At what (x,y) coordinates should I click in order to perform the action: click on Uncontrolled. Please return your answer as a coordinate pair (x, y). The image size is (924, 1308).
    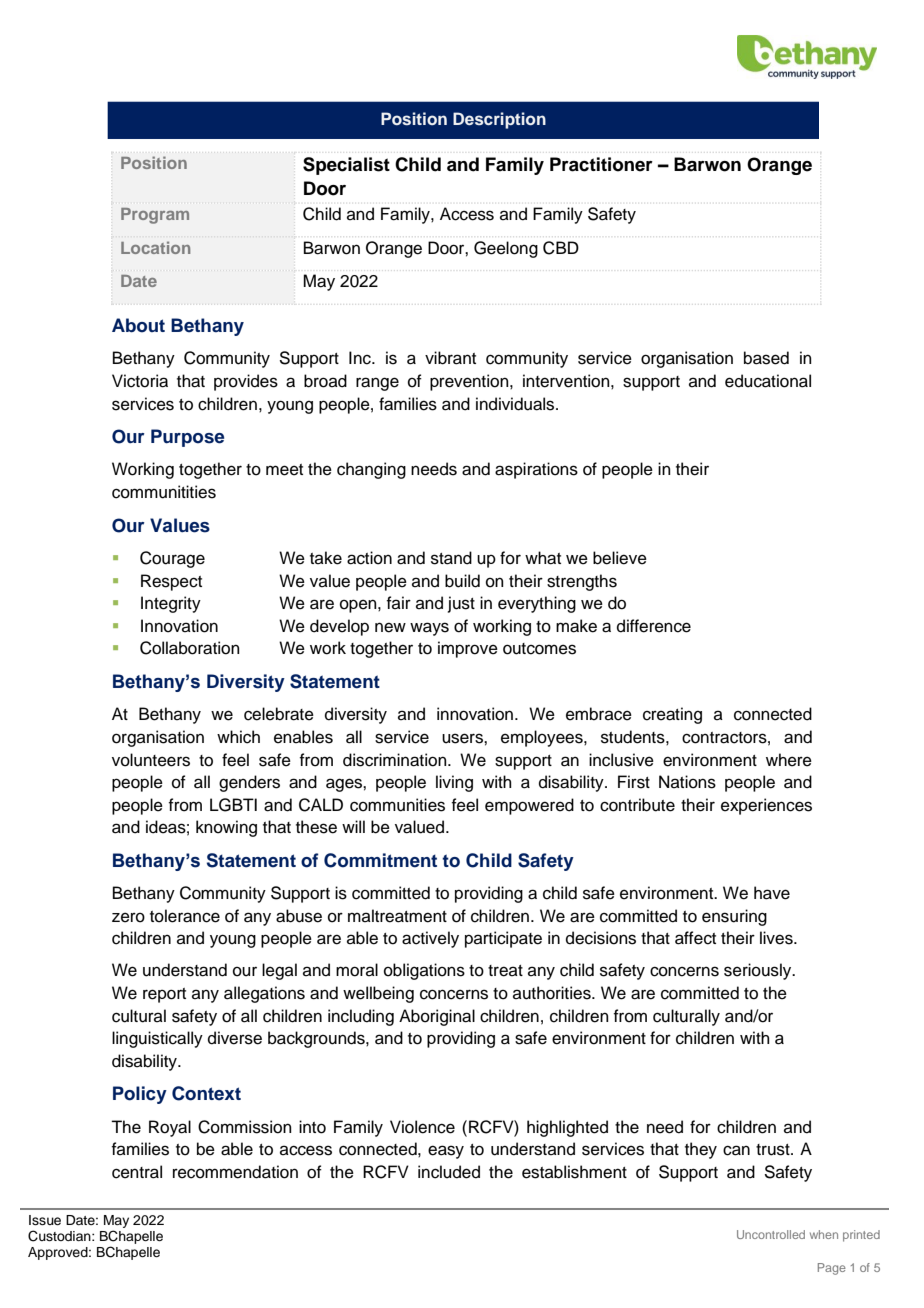
    Looking at the image, I should click on (771, 1234).
